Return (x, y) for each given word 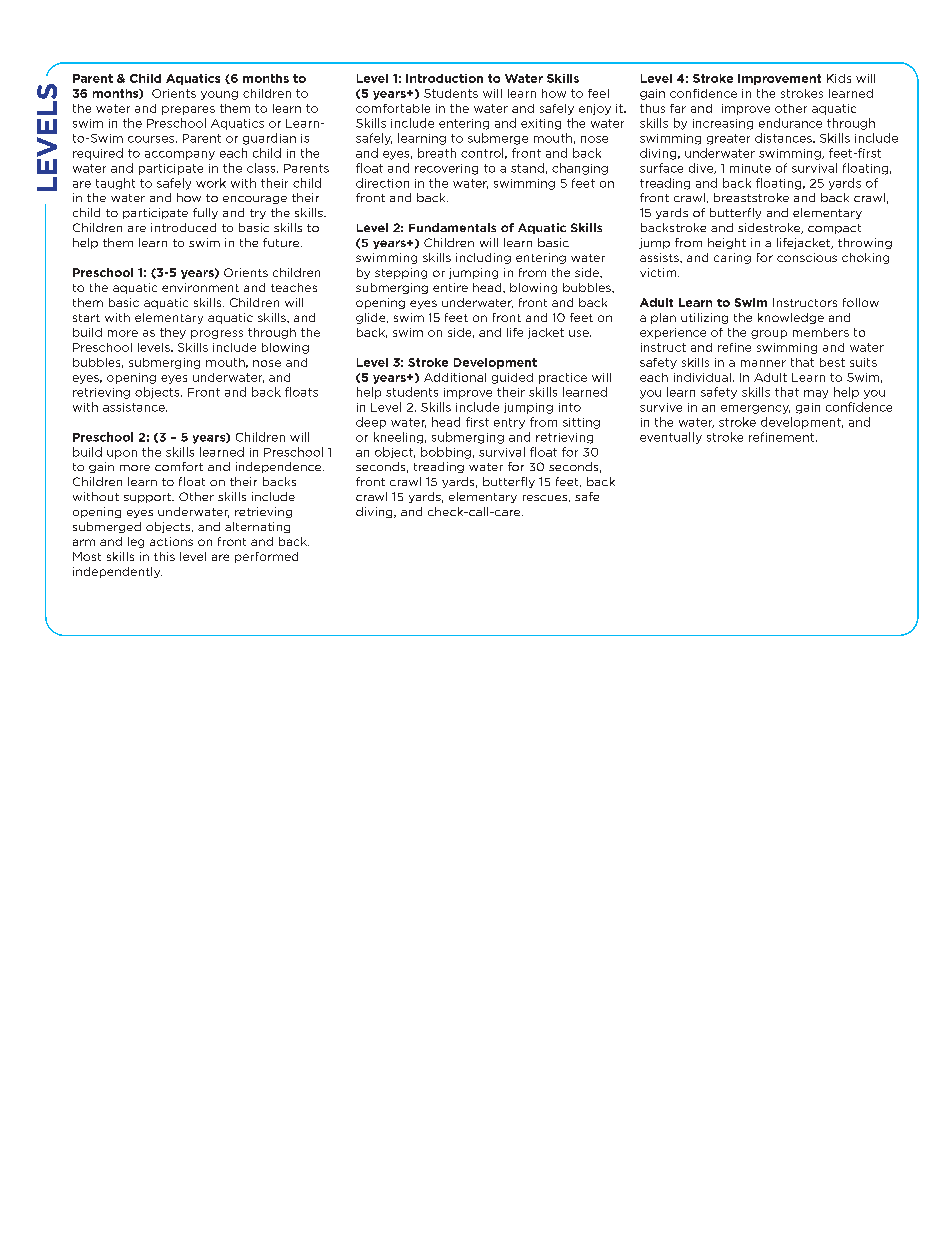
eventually (671, 438)
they (173, 333)
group (769, 334)
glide (372, 318)
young (219, 95)
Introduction (444, 78)
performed (266, 557)
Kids (839, 78)
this (164, 556)
